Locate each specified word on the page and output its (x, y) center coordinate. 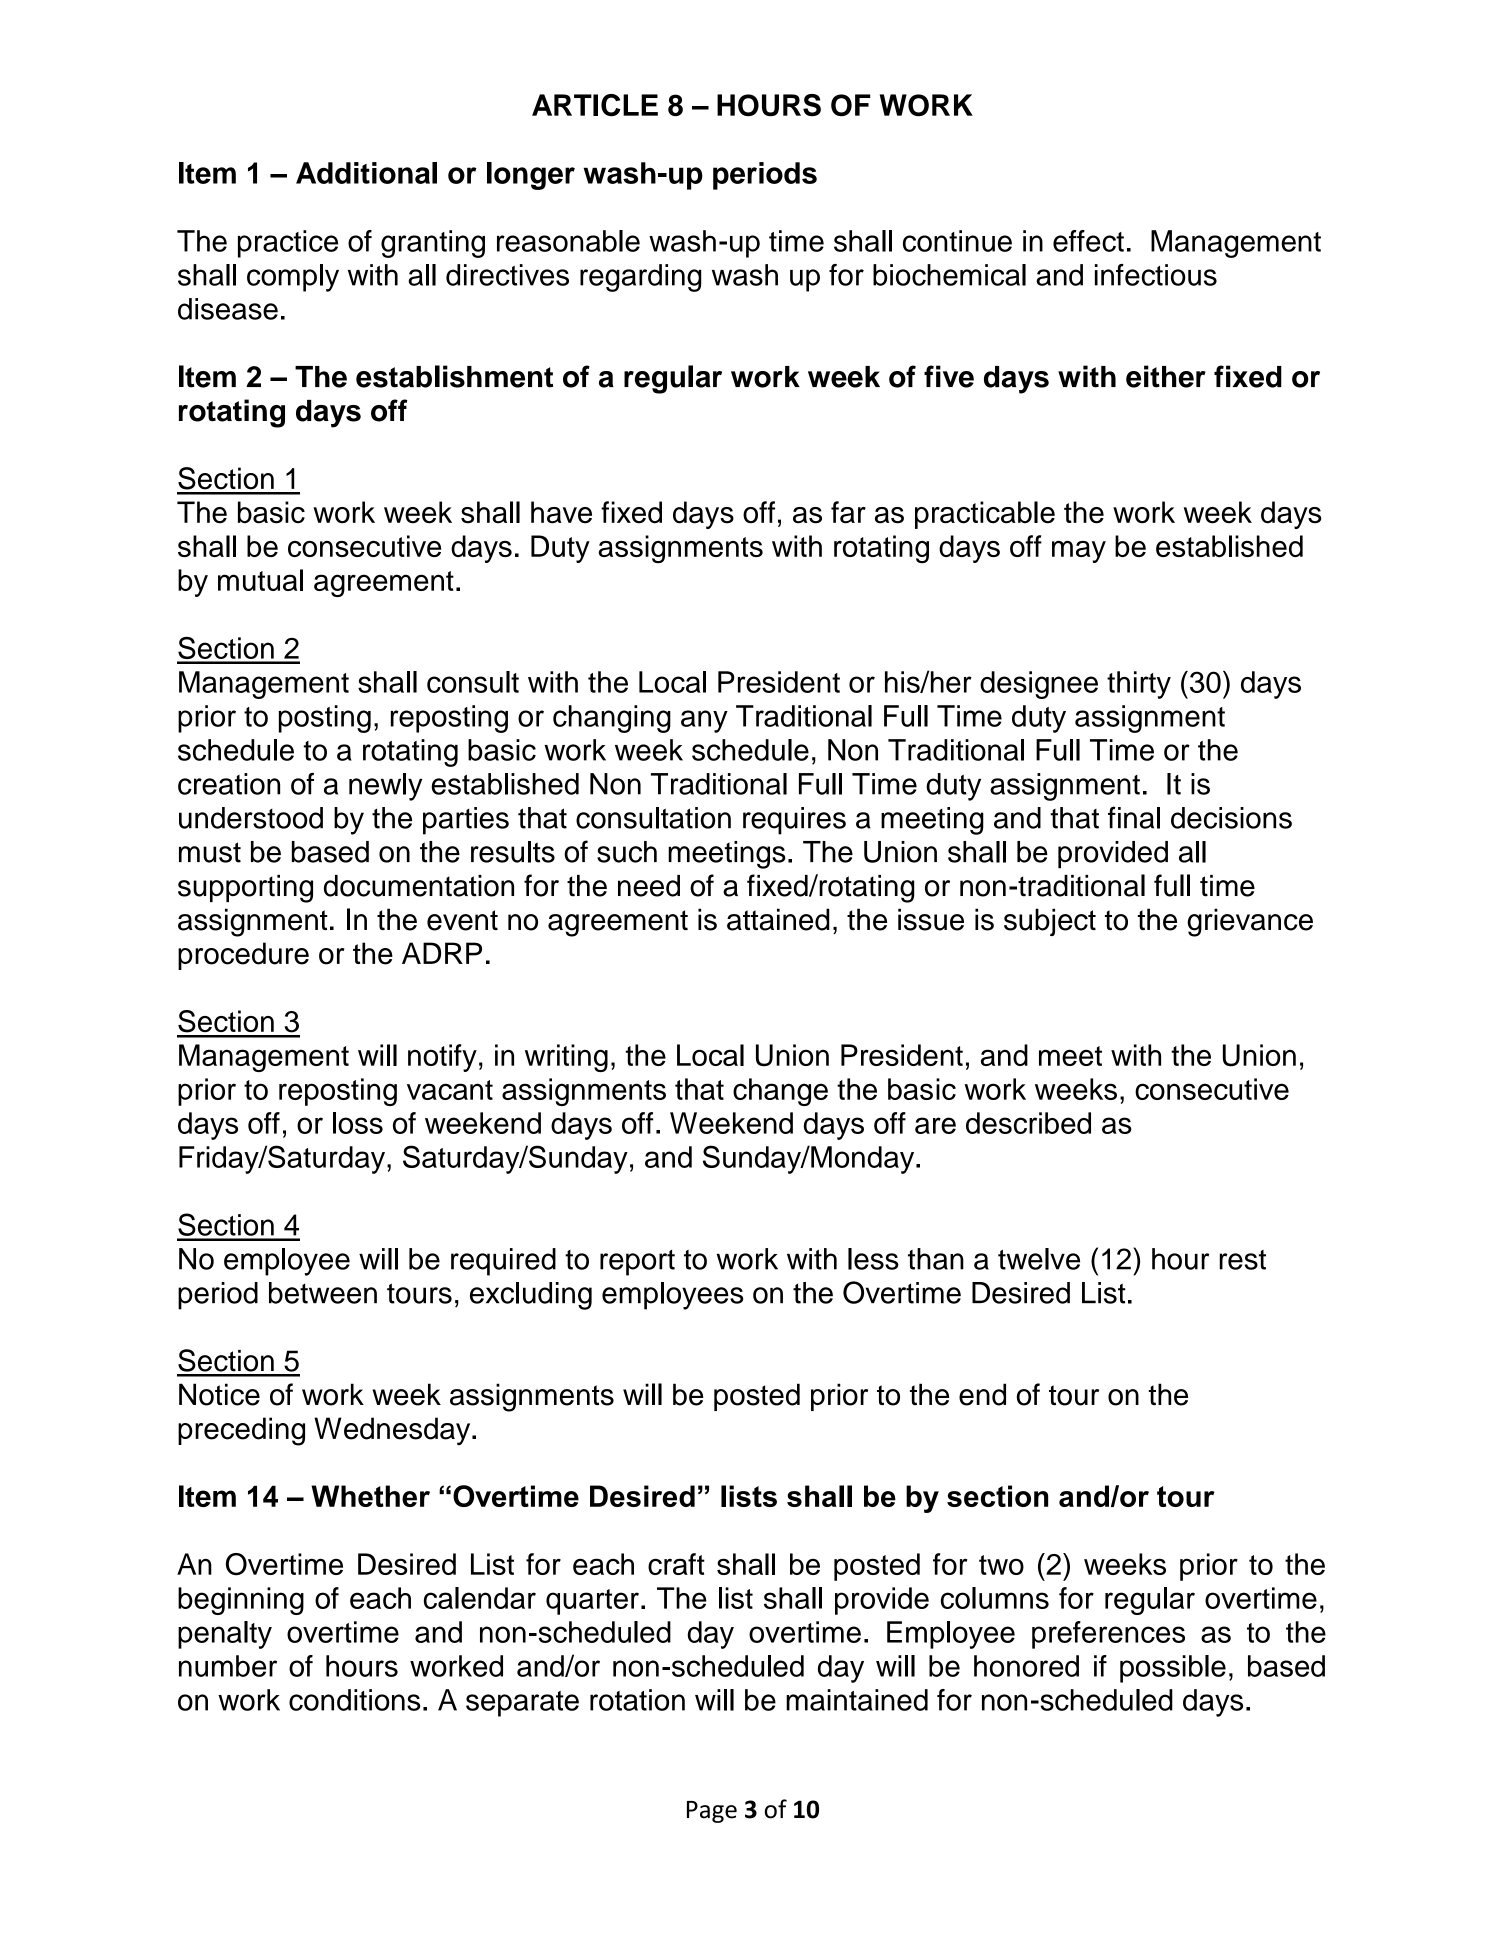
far (848, 512)
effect (1088, 241)
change (780, 1092)
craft (676, 1564)
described (1028, 1123)
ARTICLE (595, 105)
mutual (260, 580)
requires (794, 821)
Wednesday (393, 1431)
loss (358, 1123)
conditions (354, 1700)
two (1001, 1565)
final (1134, 817)
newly (385, 787)
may (1079, 552)
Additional (366, 173)
